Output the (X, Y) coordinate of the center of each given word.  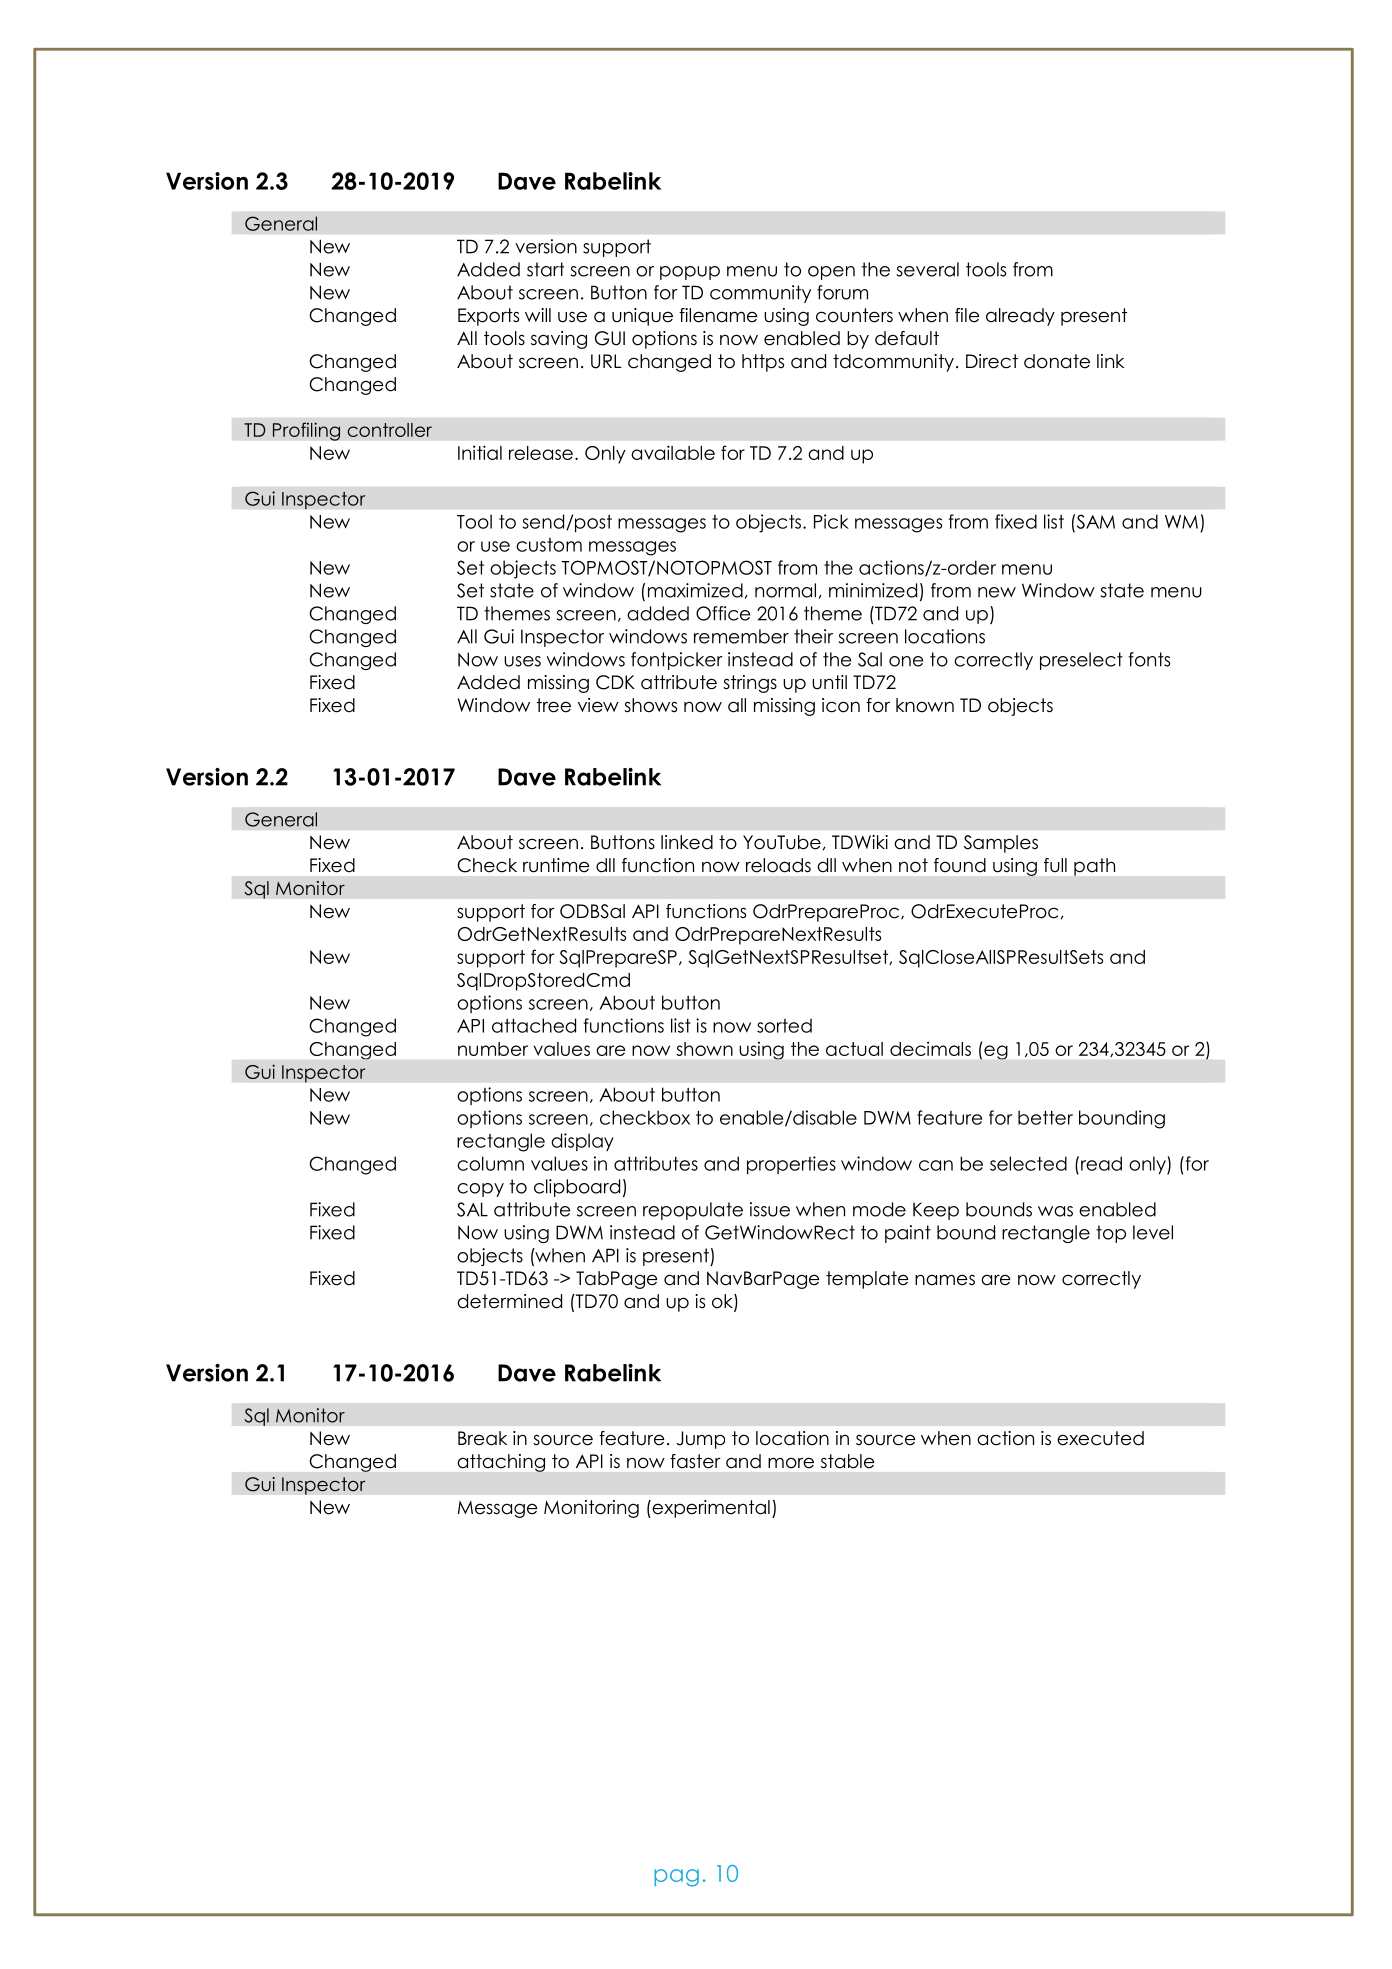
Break (482, 1438)
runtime (556, 865)
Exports (488, 317)
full (1055, 865)
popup (690, 273)
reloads (778, 865)
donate (1057, 361)
